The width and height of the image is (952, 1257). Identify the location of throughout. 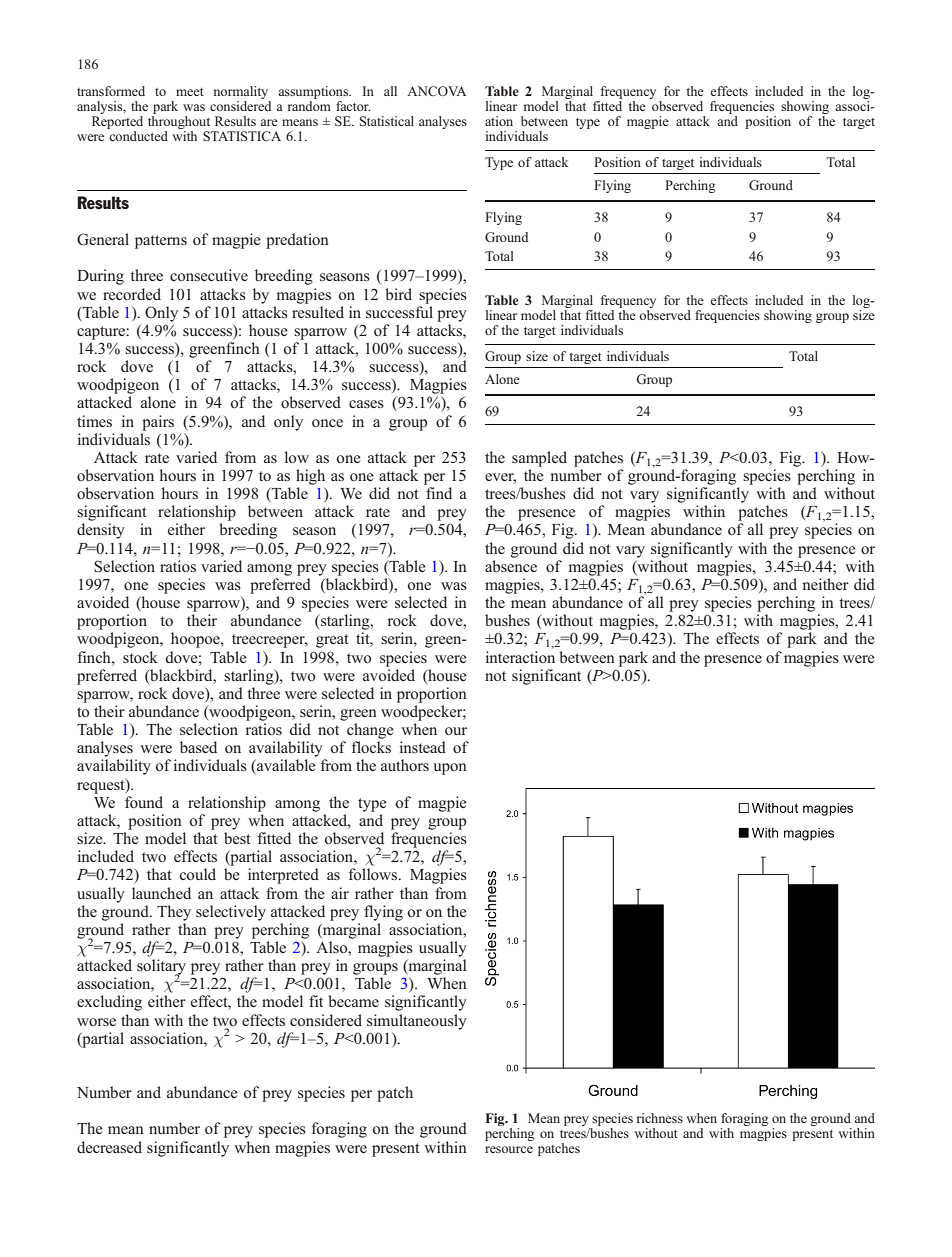
(180, 124).
